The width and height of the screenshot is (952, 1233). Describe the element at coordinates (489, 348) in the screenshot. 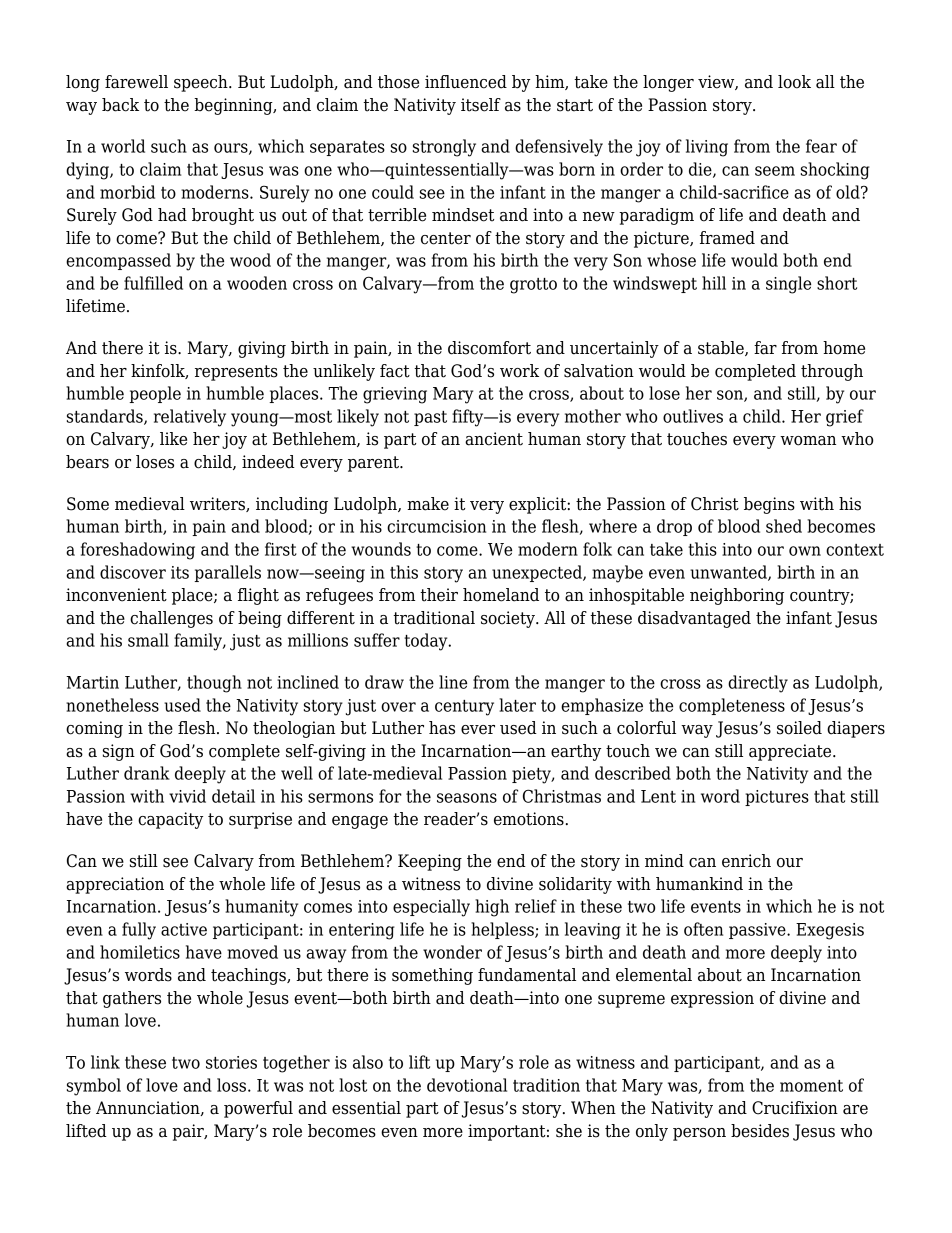

I see `discomfort` at that location.
